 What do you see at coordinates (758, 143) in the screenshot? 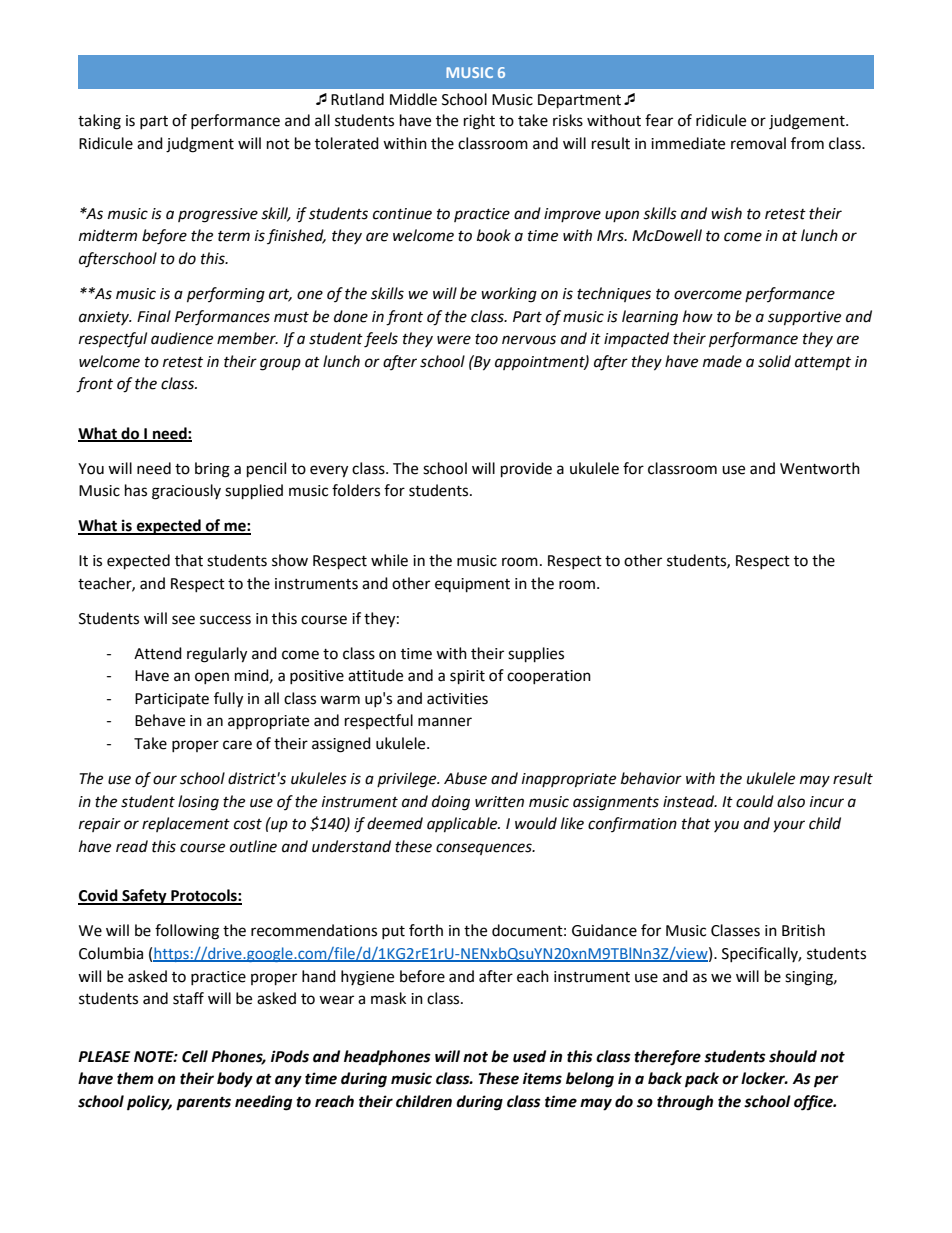
I see `removal` at bounding box center [758, 143].
